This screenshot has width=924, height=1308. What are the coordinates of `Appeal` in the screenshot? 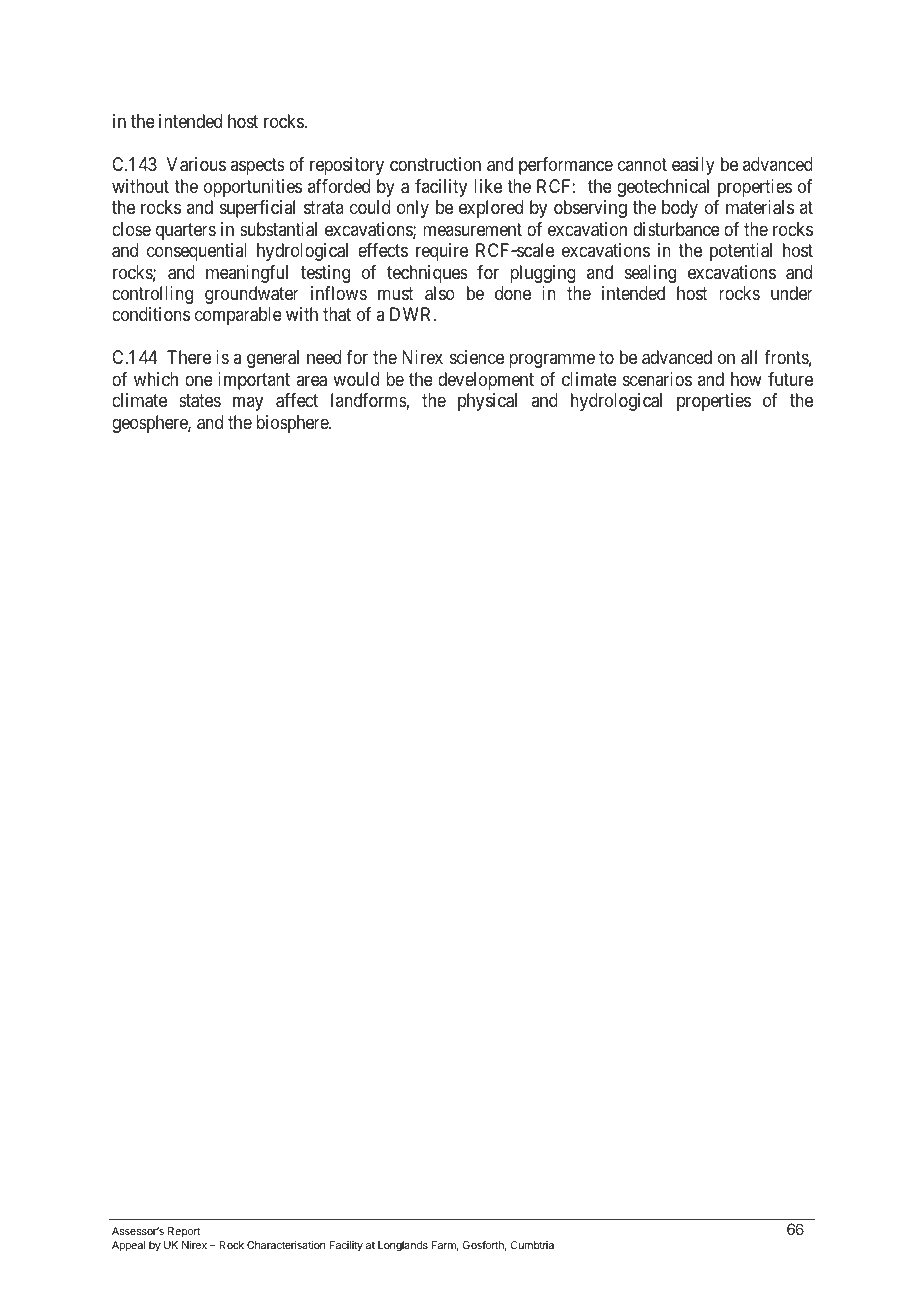 It's located at (128, 1246).
